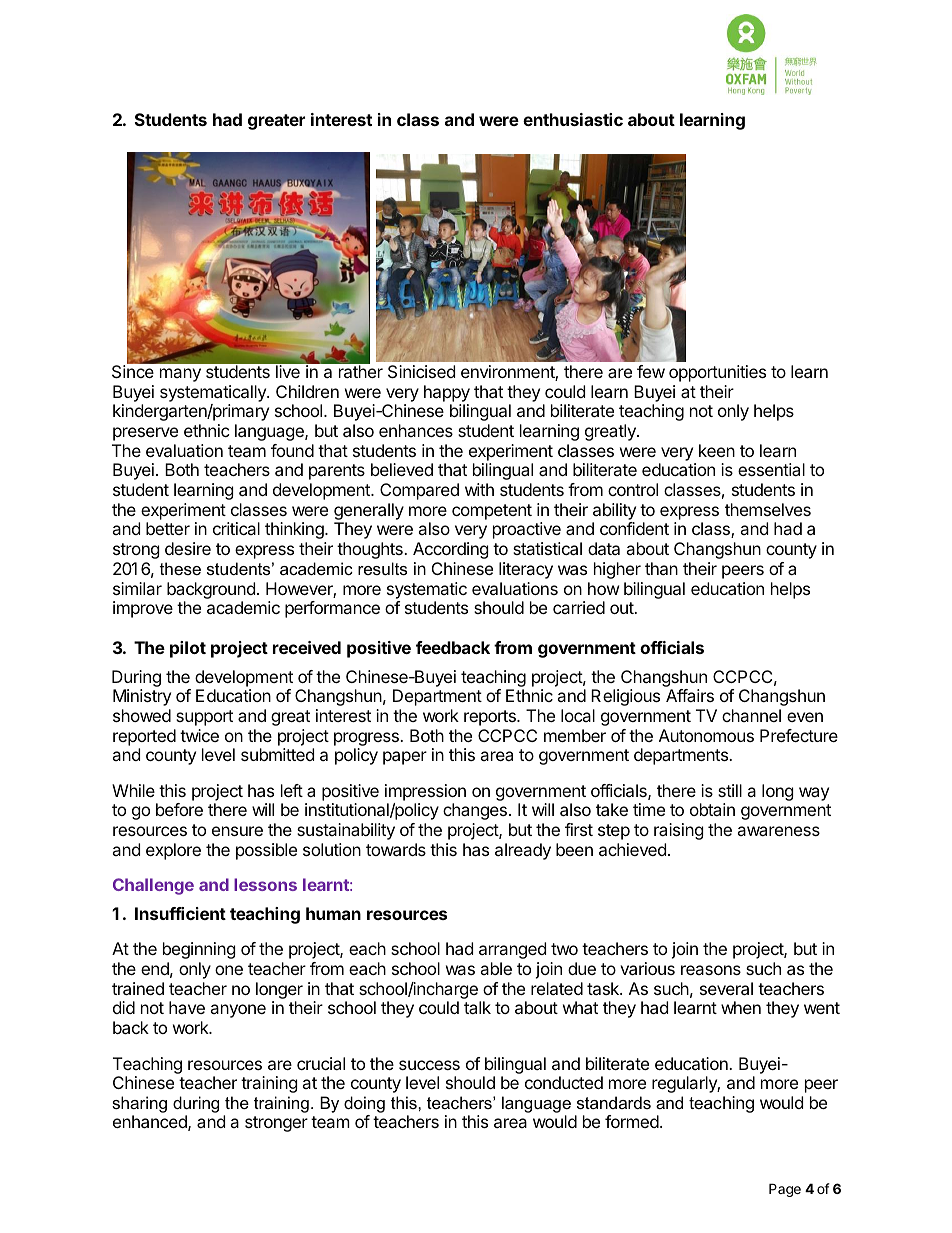 This image has width=952, height=1233. Describe the element at coordinates (717, 450) in the image. I see `keen` at that location.
